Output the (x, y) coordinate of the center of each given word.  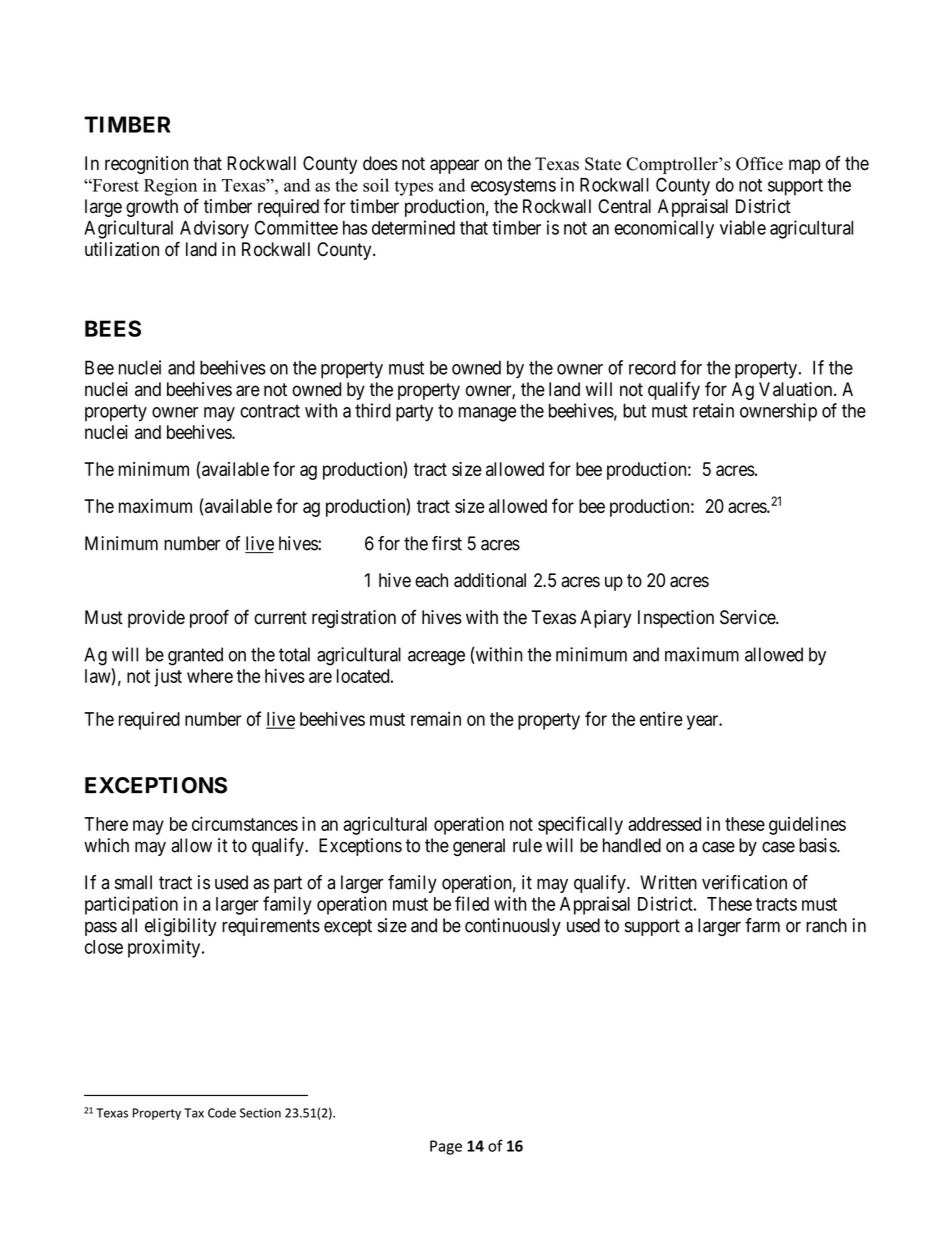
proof (209, 618)
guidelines (807, 826)
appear (454, 166)
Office (759, 164)
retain (713, 410)
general (479, 847)
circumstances (245, 823)
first (447, 543)
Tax (194, 1113)
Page (446, 1147)
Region (170, 187)
